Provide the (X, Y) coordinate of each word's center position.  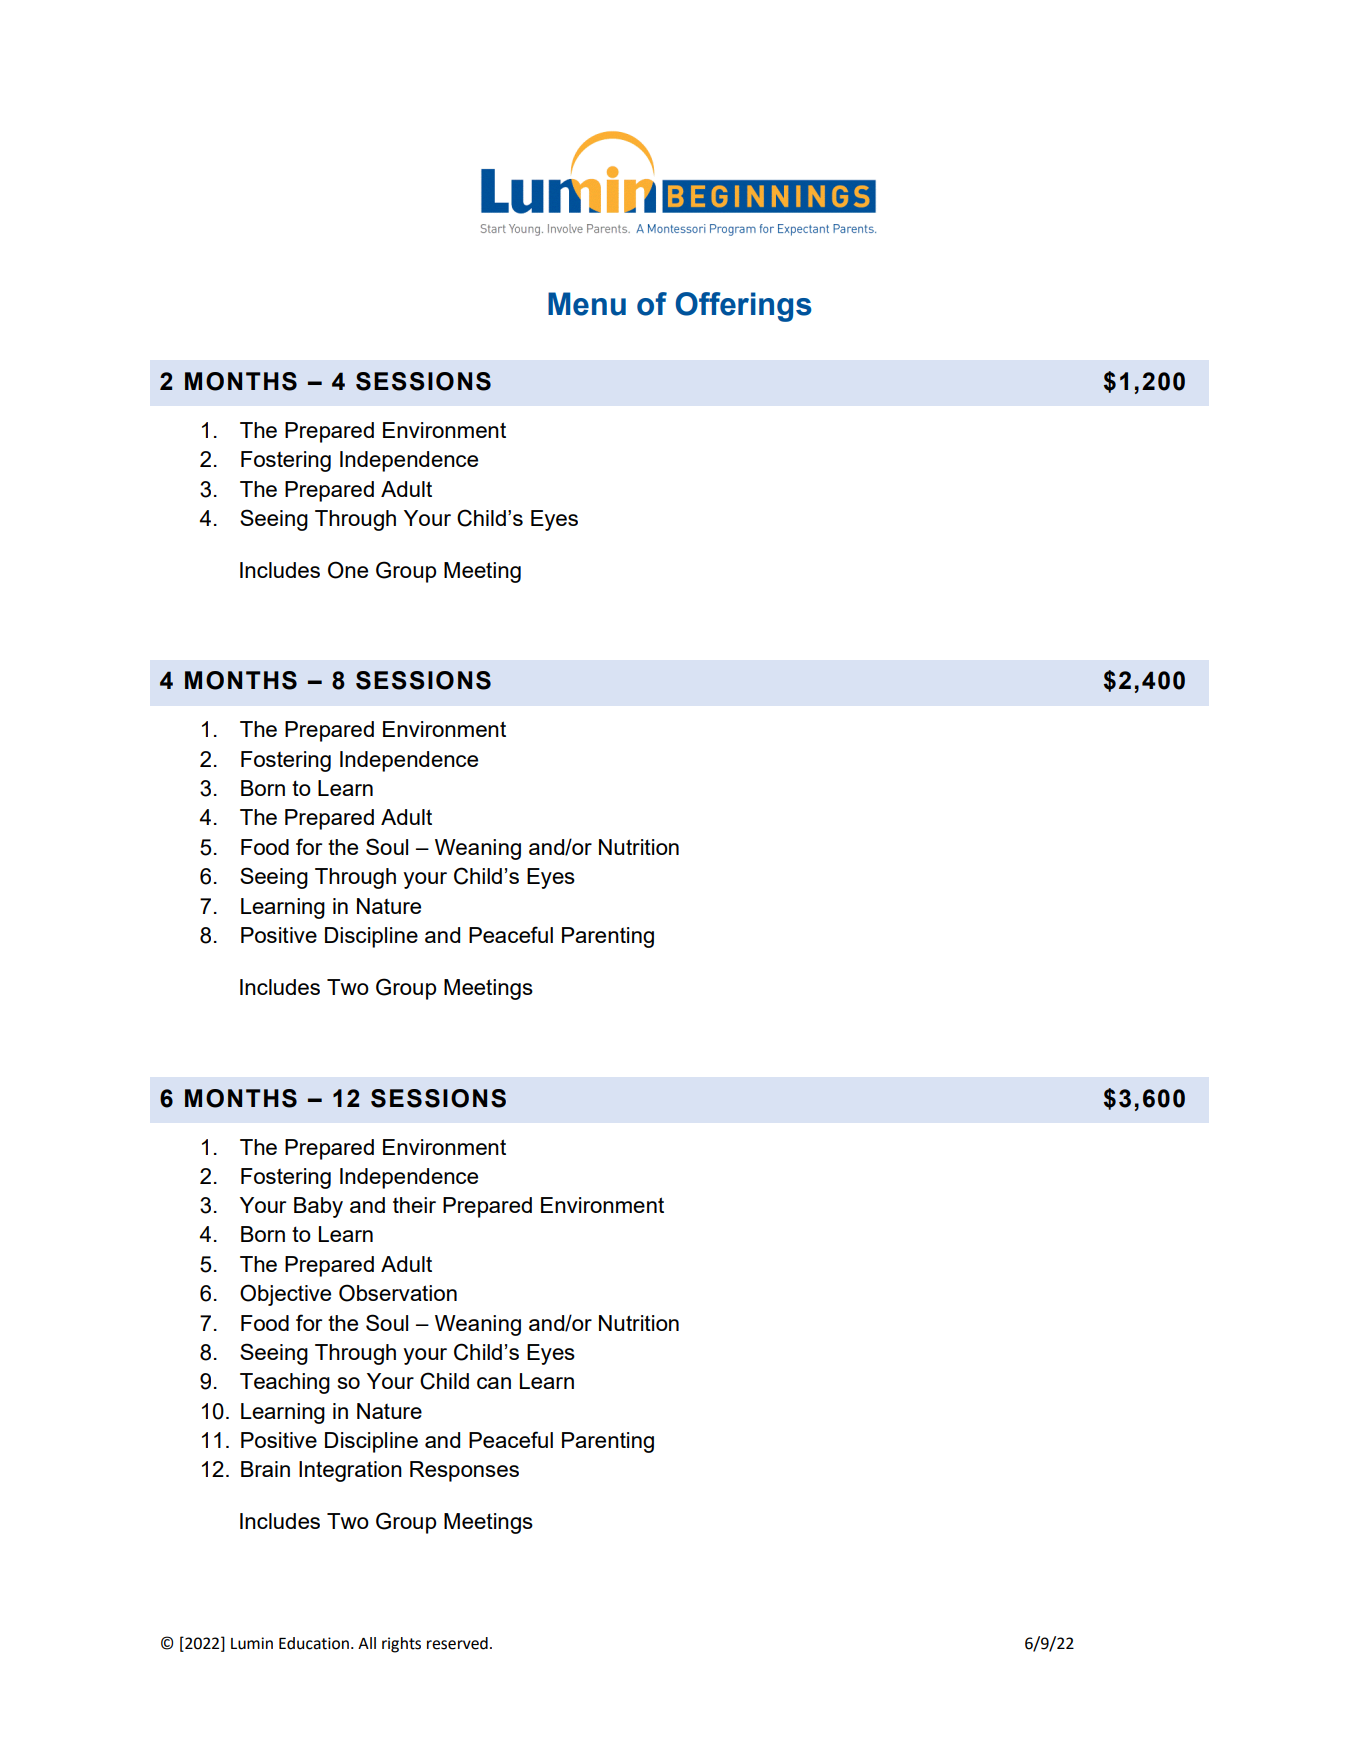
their (414, 1205)
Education (314, 1643)
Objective (285, 1295)
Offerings (744, 307)
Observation (398, 1293)
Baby (318, 1207)
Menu (587, 304)
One (348, 570)
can (494, 1383)
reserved (457, 1643)
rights (401, 1645)
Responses (464, 1471)
